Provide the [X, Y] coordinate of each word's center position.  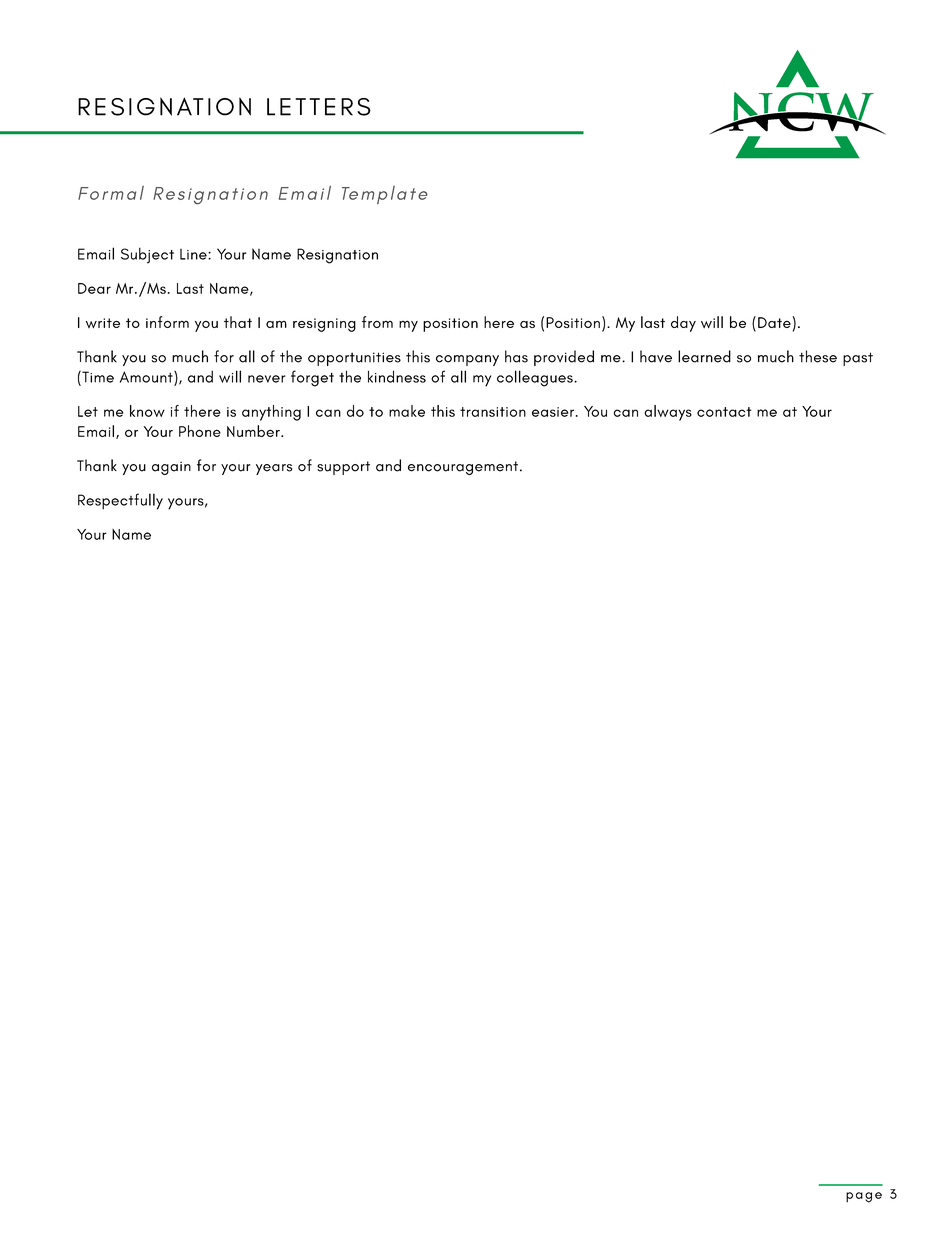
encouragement [463, 468]
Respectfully [120, 501]
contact [724, 412]
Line [194, 254]
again [171, 468]
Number [254, 431]
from [377, 322]
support [343, 468]
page [864, 1197]
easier [553, 412]
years [274, 469]
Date [775, 322]
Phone [200, 431]
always [668, 413]
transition [493, 412]
